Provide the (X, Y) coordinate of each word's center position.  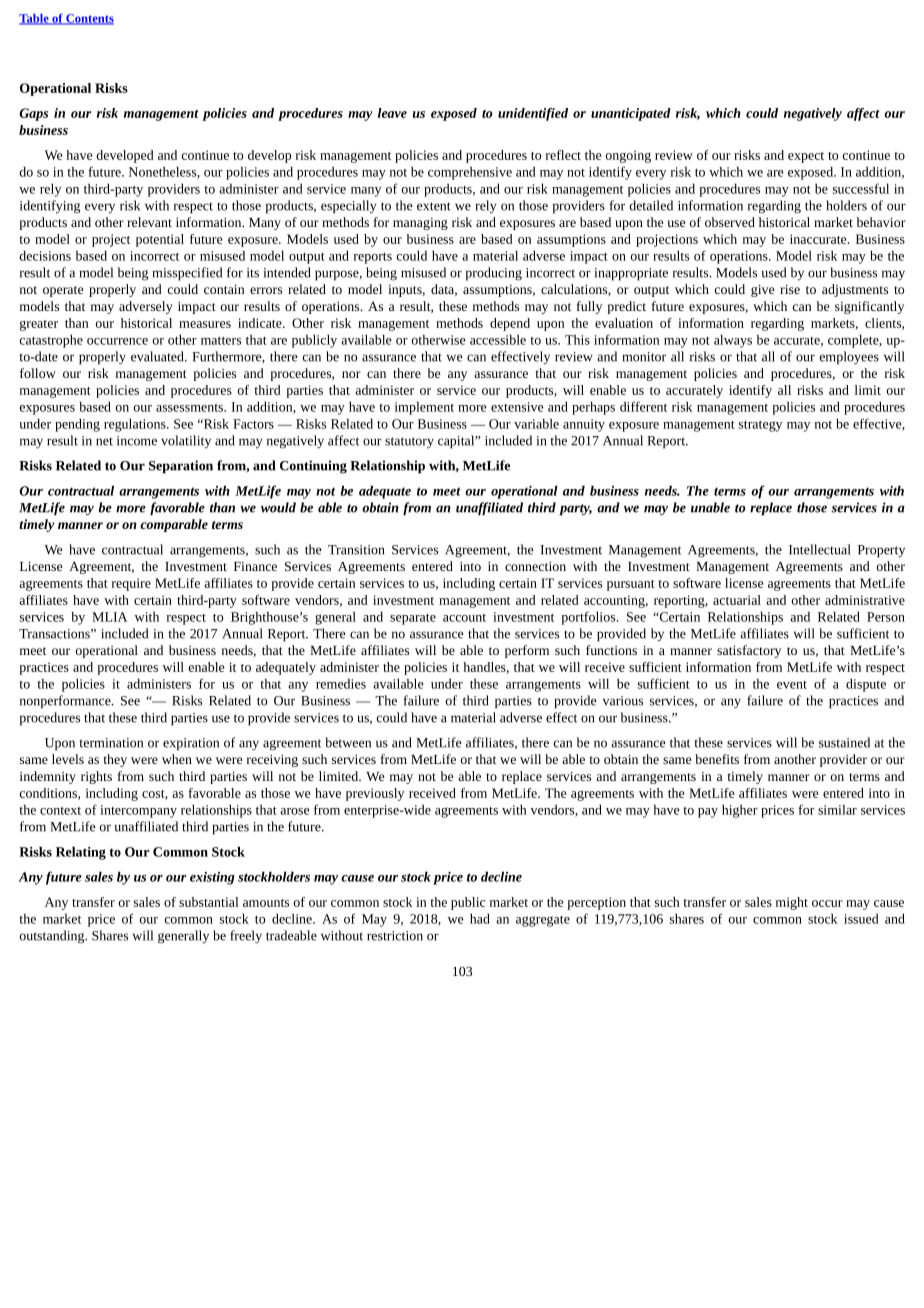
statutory (409, 443)
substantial (209, 902)
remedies (341, 683)
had (480, 918)
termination (111, 743)
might (792, 903)
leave (392, 113)
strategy (760, 426)
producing (494, 274)
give (762, 291)
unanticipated (631, 114)
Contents (89, 19)
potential (160, 240)
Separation (181, 467)
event (792, 685)
